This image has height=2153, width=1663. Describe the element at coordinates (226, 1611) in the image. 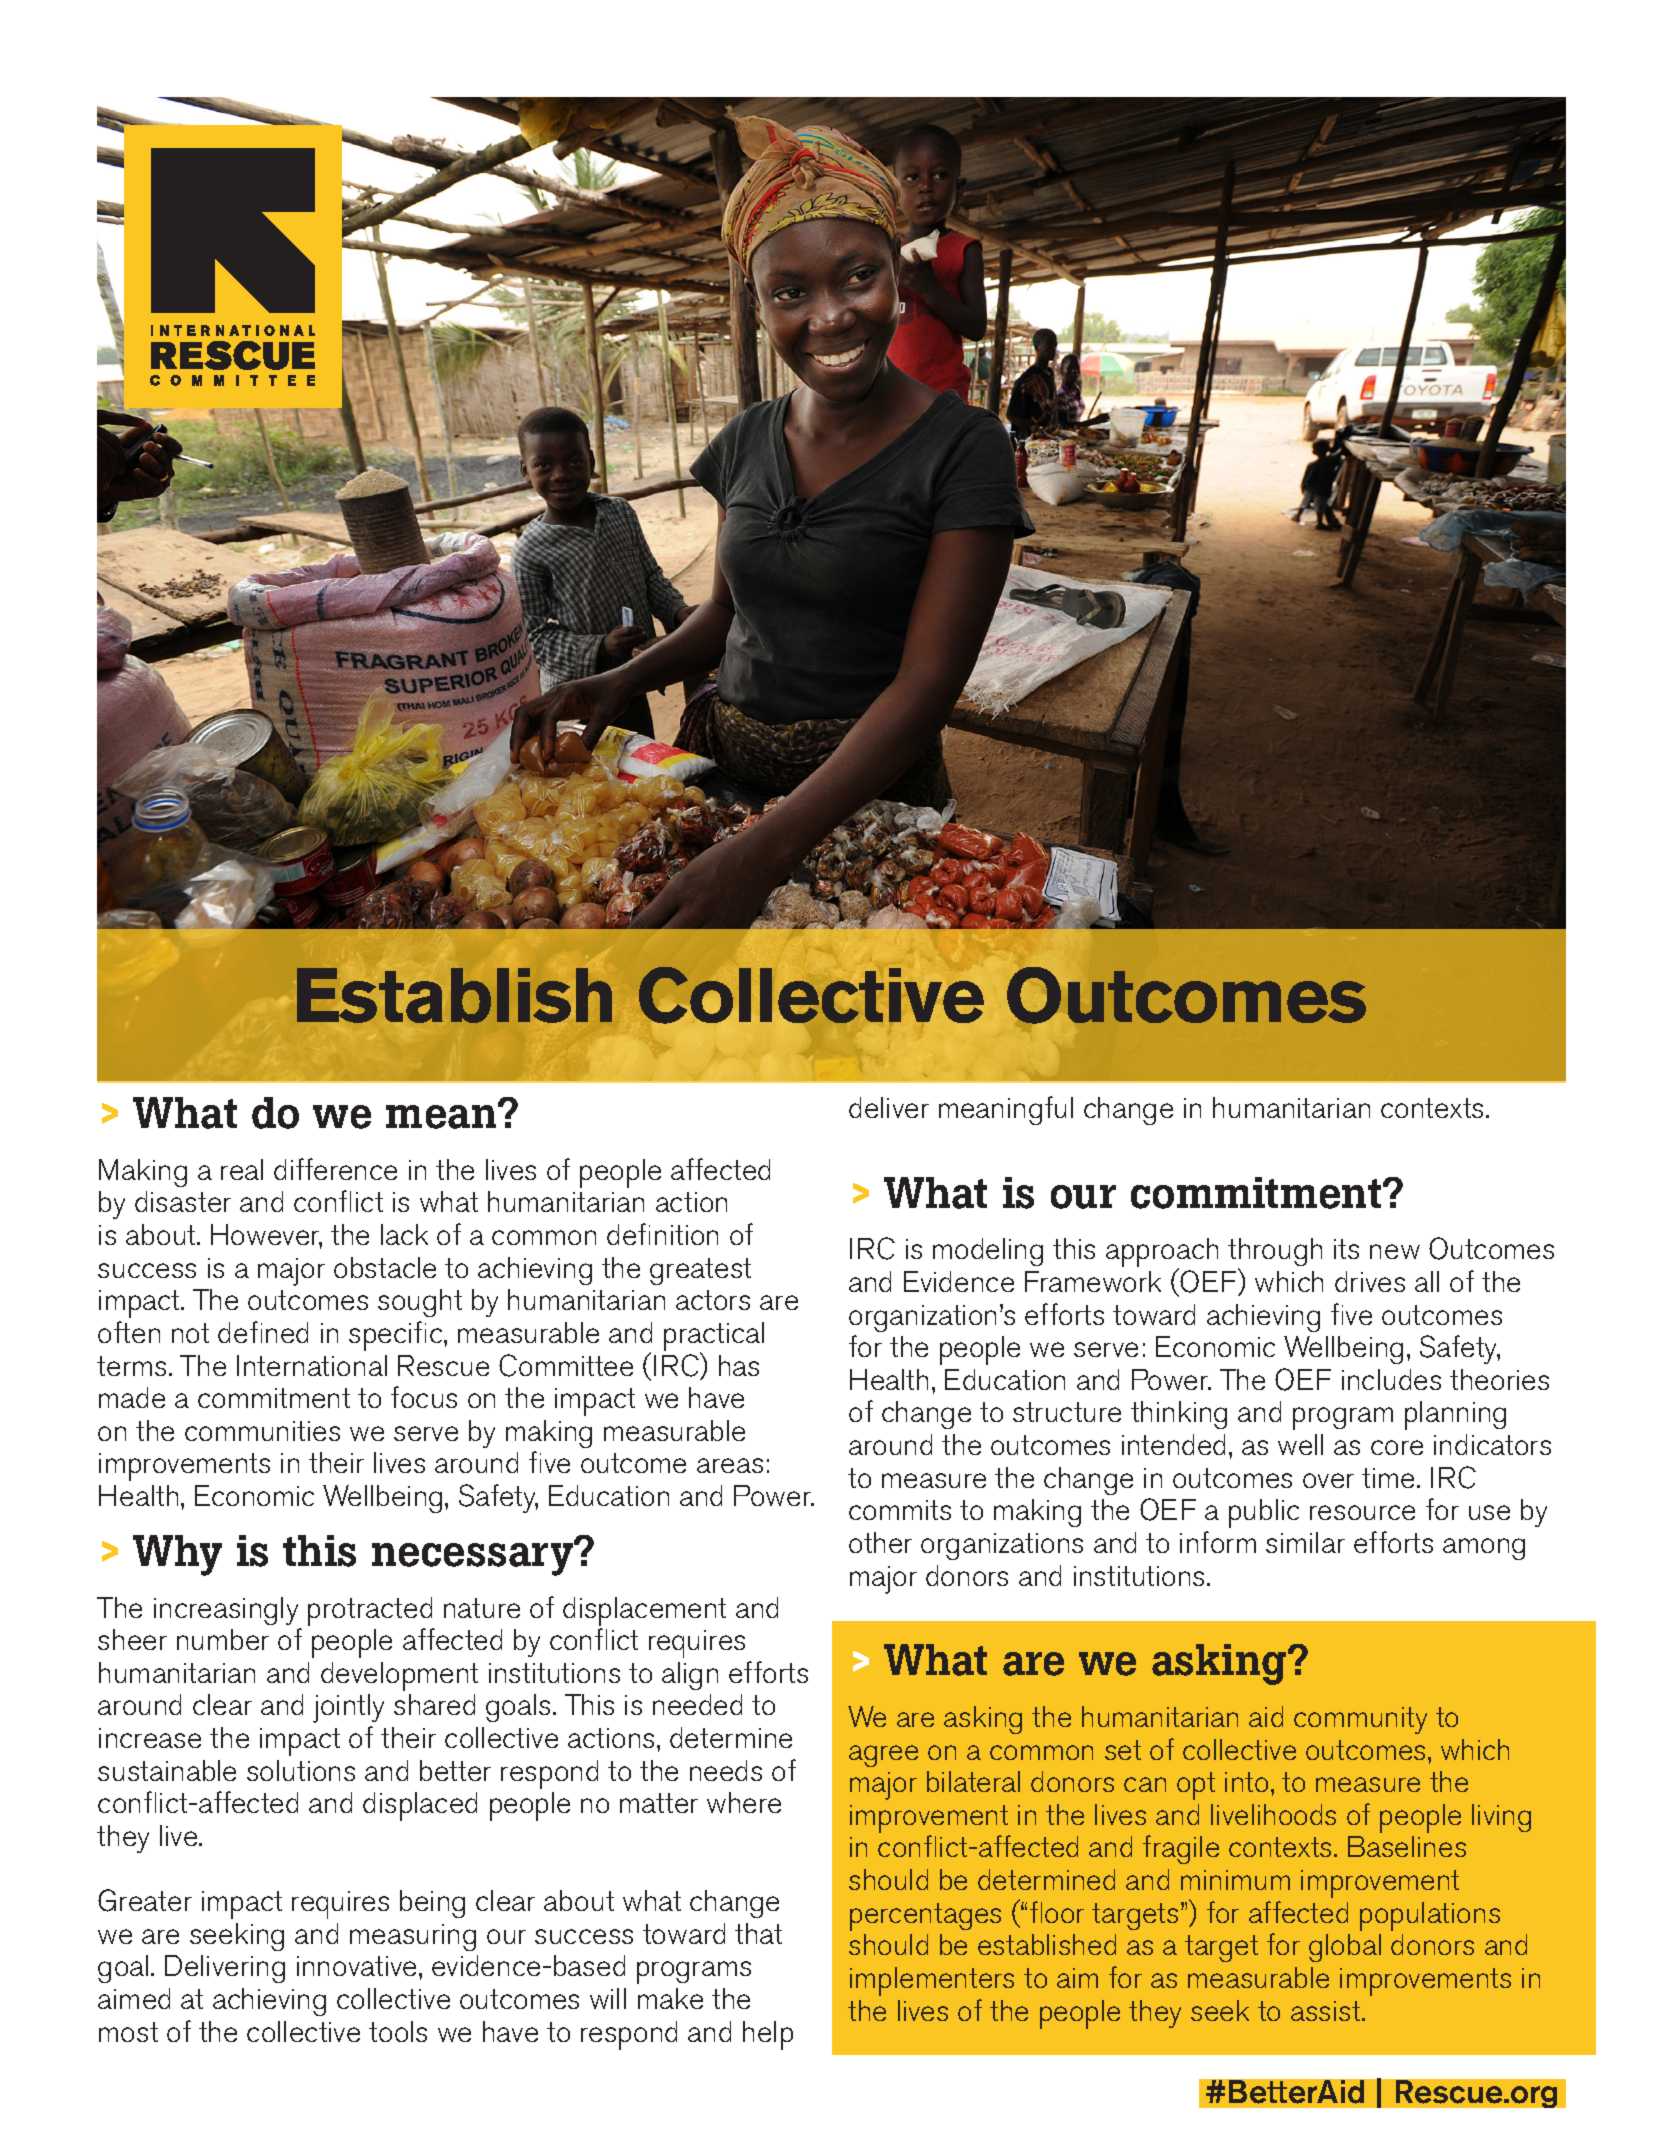

I see `increasingly` at that location.
